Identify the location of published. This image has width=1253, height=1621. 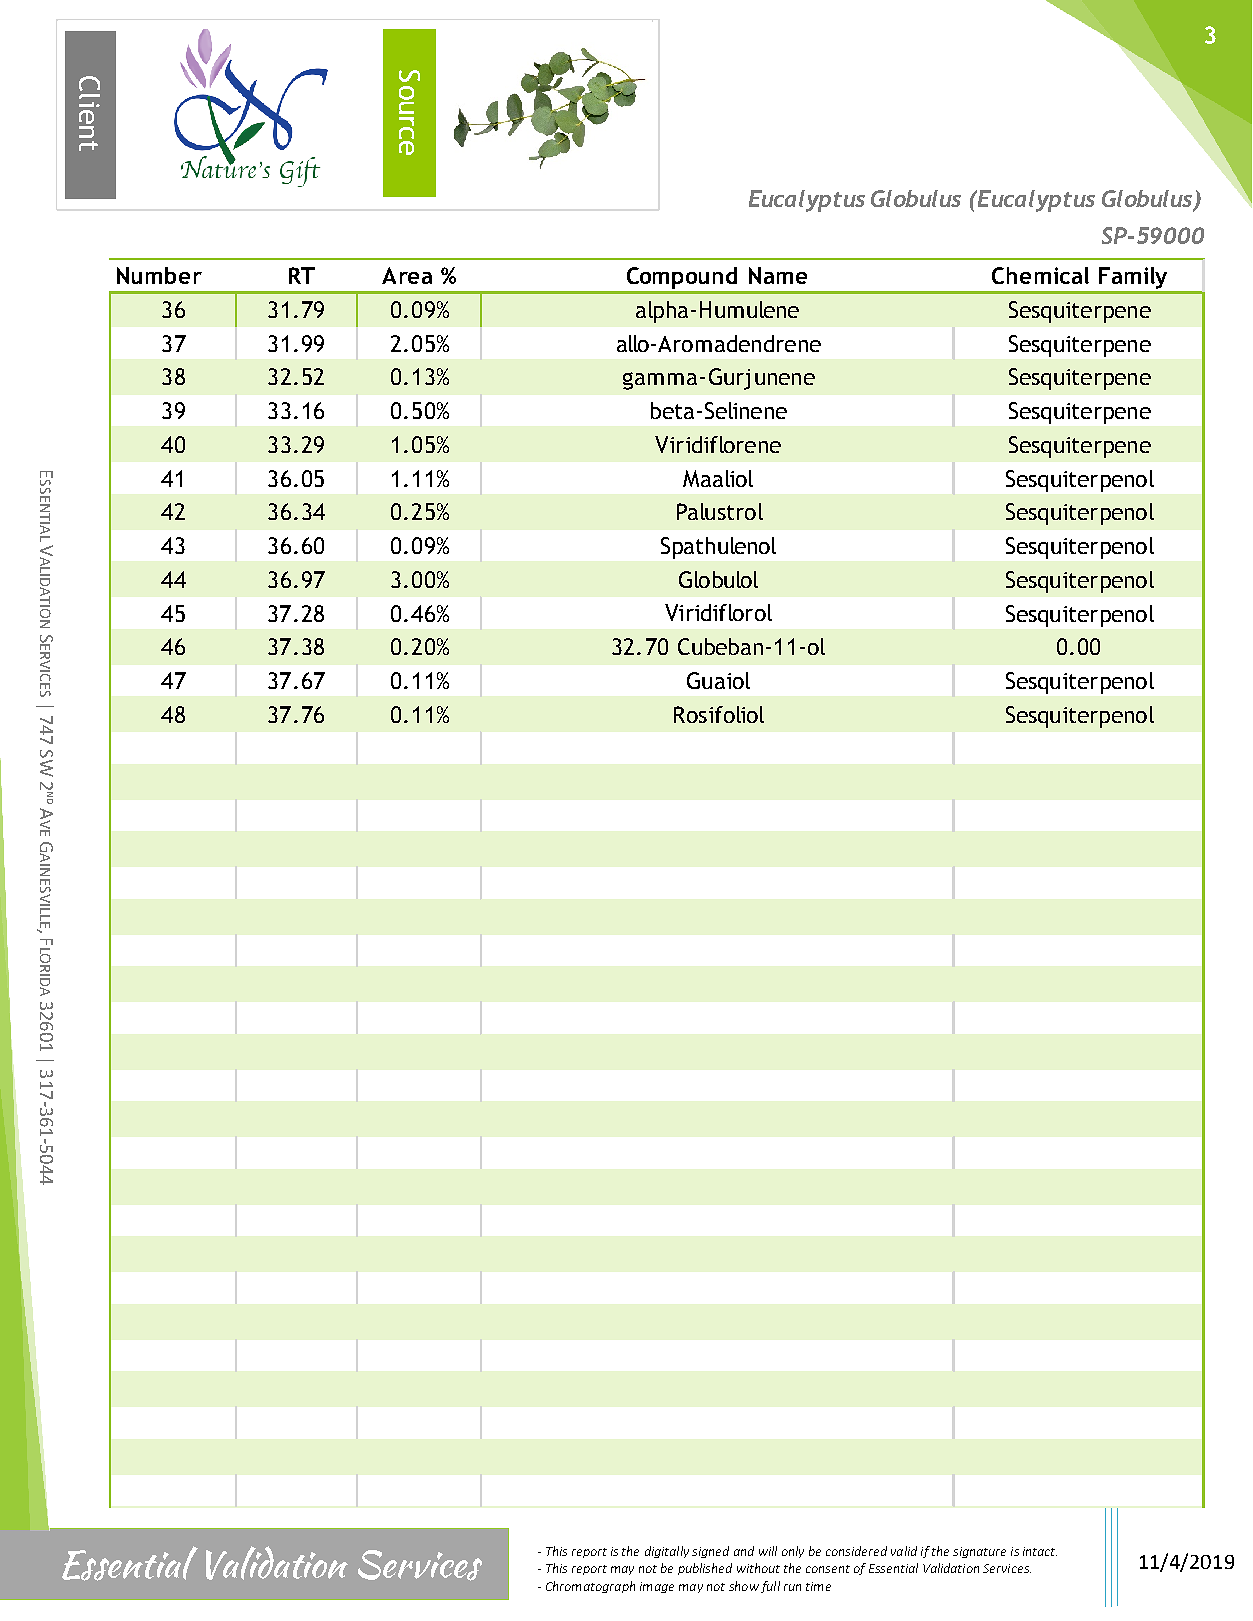
(705, 1569).
